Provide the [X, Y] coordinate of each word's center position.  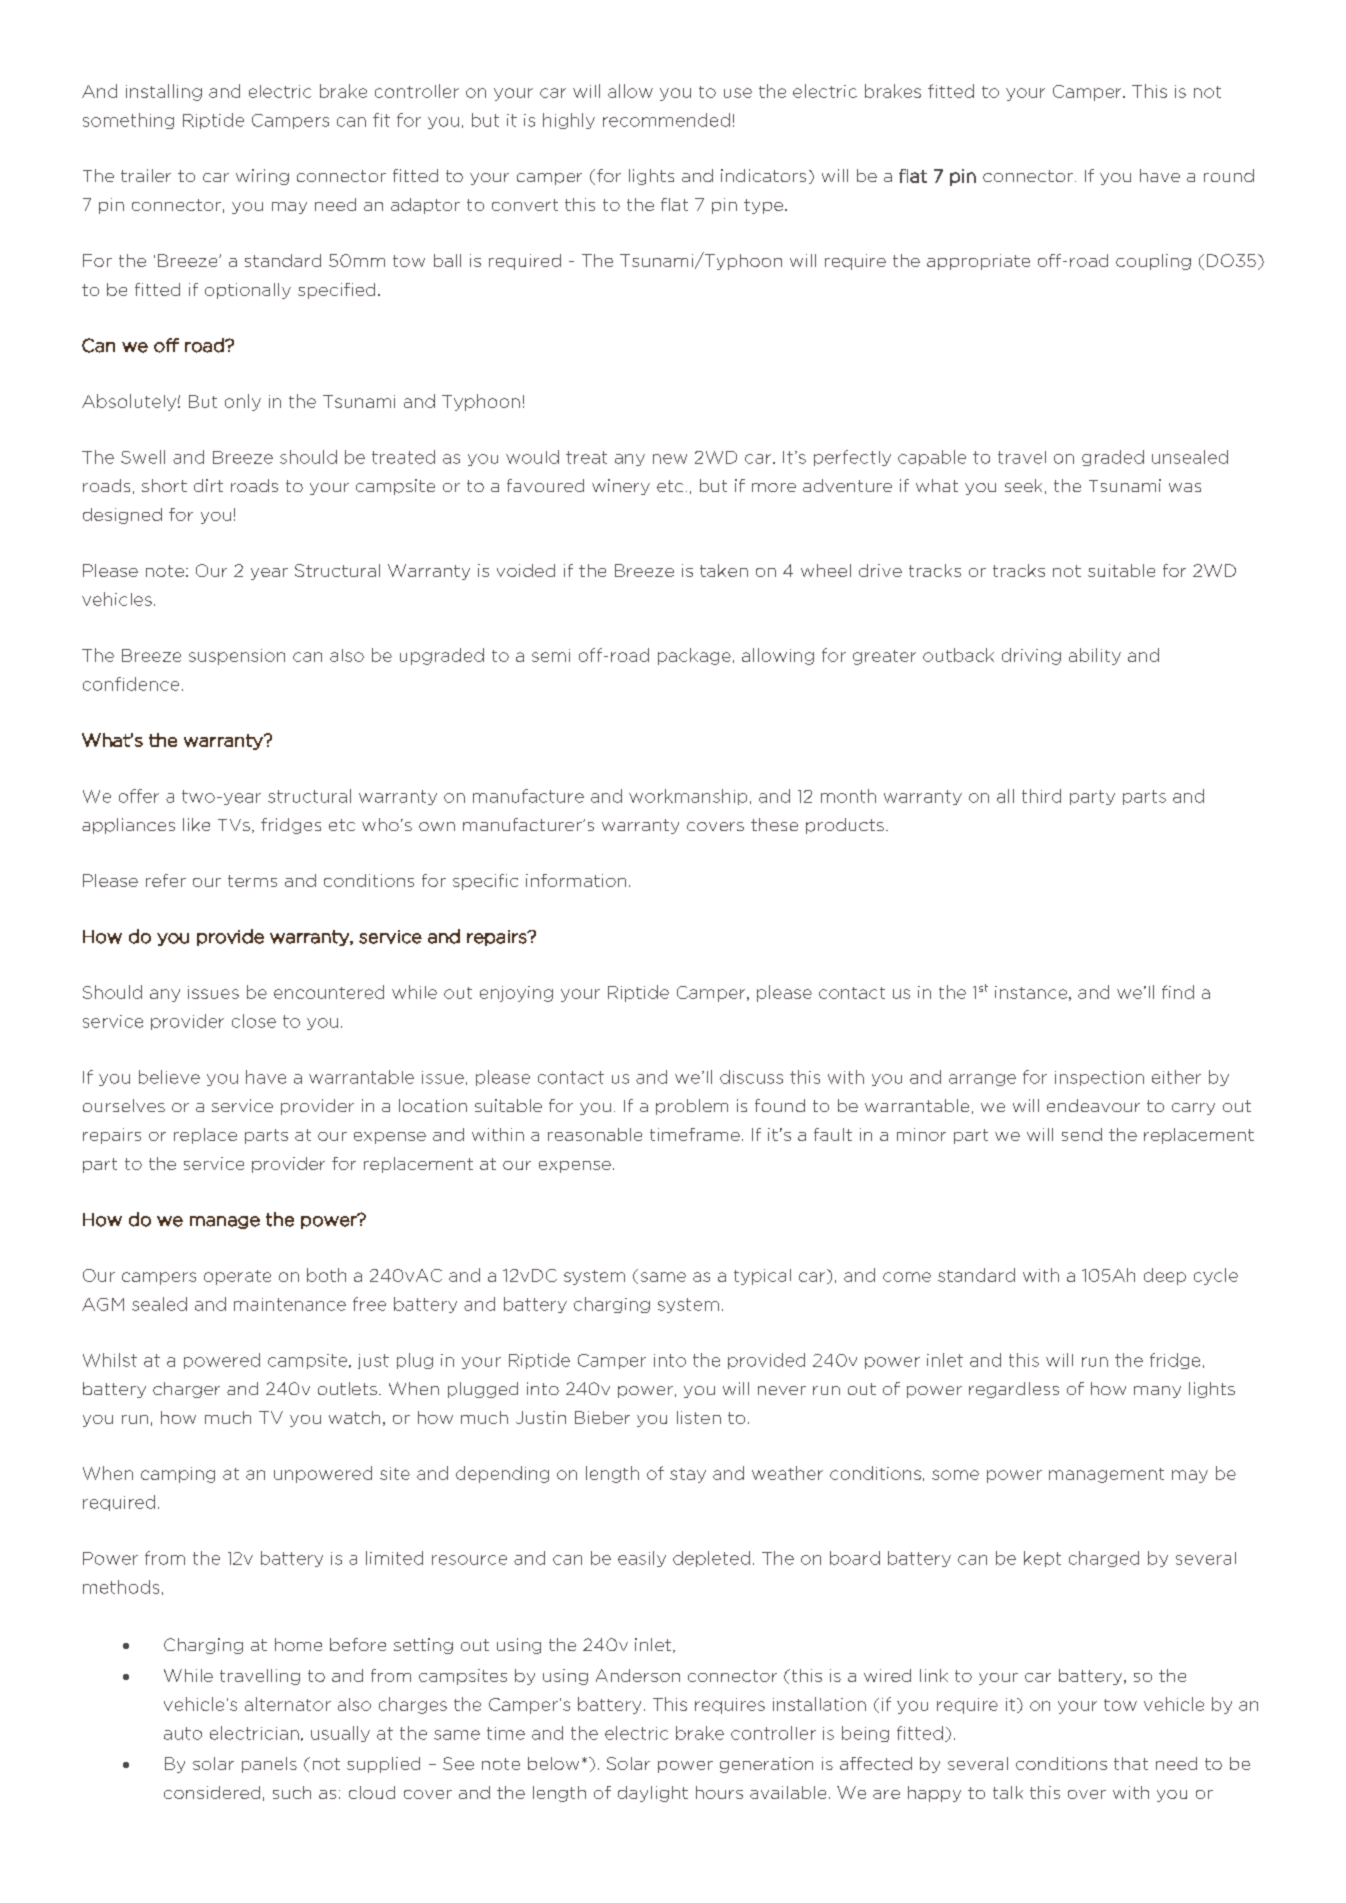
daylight [653, 1794]
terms [252, 881]
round [1229, 175]
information [576, 880]
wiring [262, 177]
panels [269, 1765]
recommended [666, 120]
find [1178, 992]
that [1131, 1763]
